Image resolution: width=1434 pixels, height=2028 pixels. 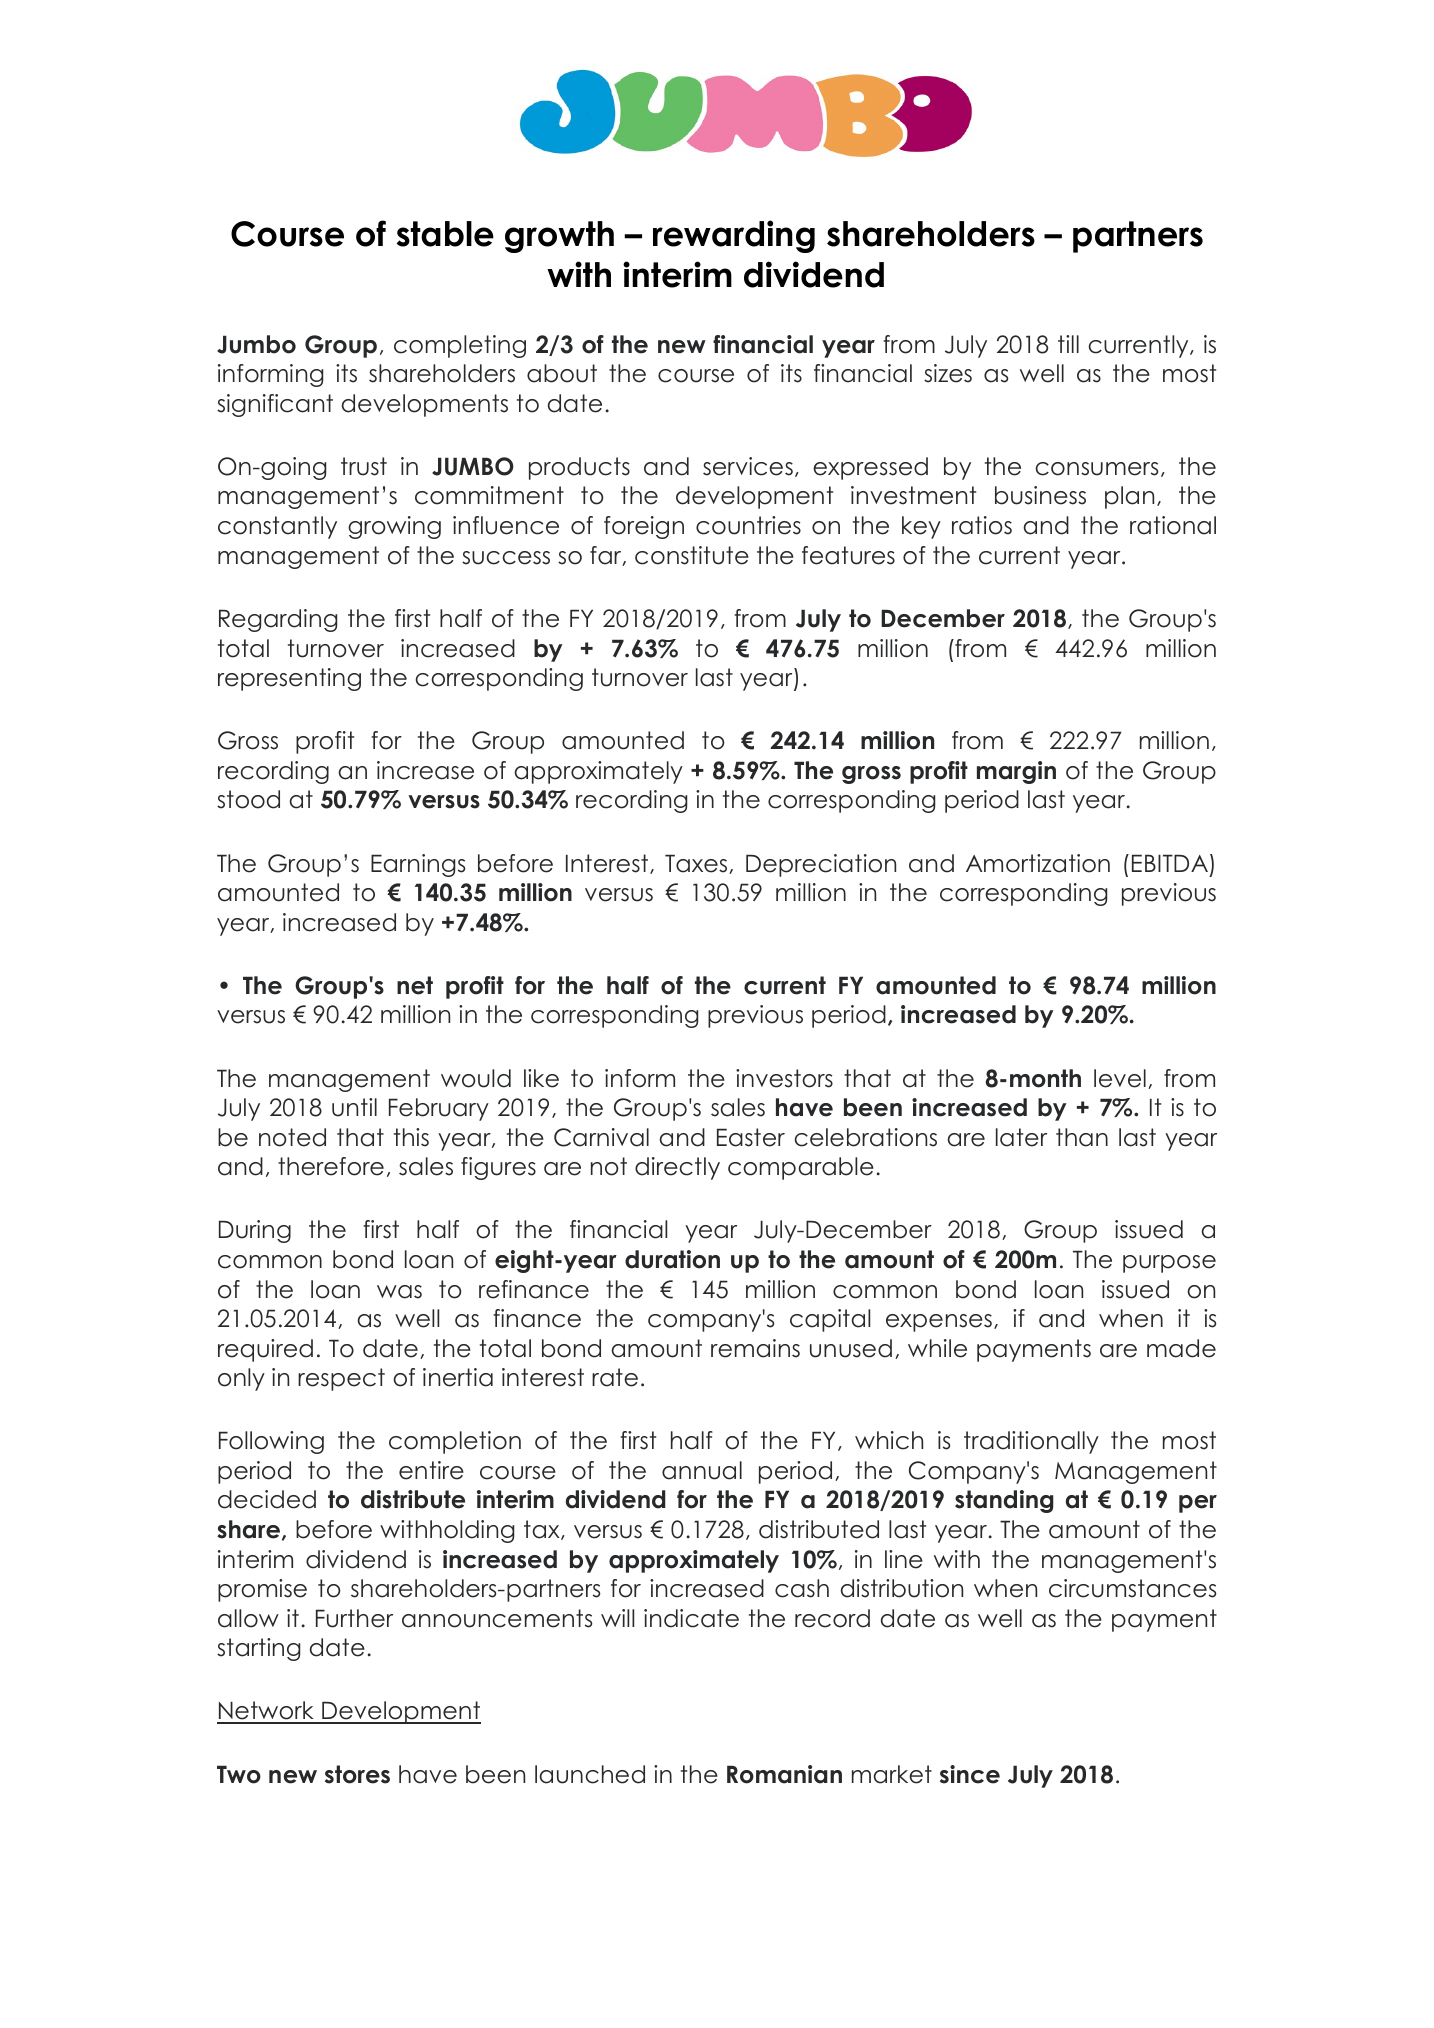 What do you see at coordinates (784, 1774) in the screenshot?
I see `Romanian` at bounding box center [784, 1774].
